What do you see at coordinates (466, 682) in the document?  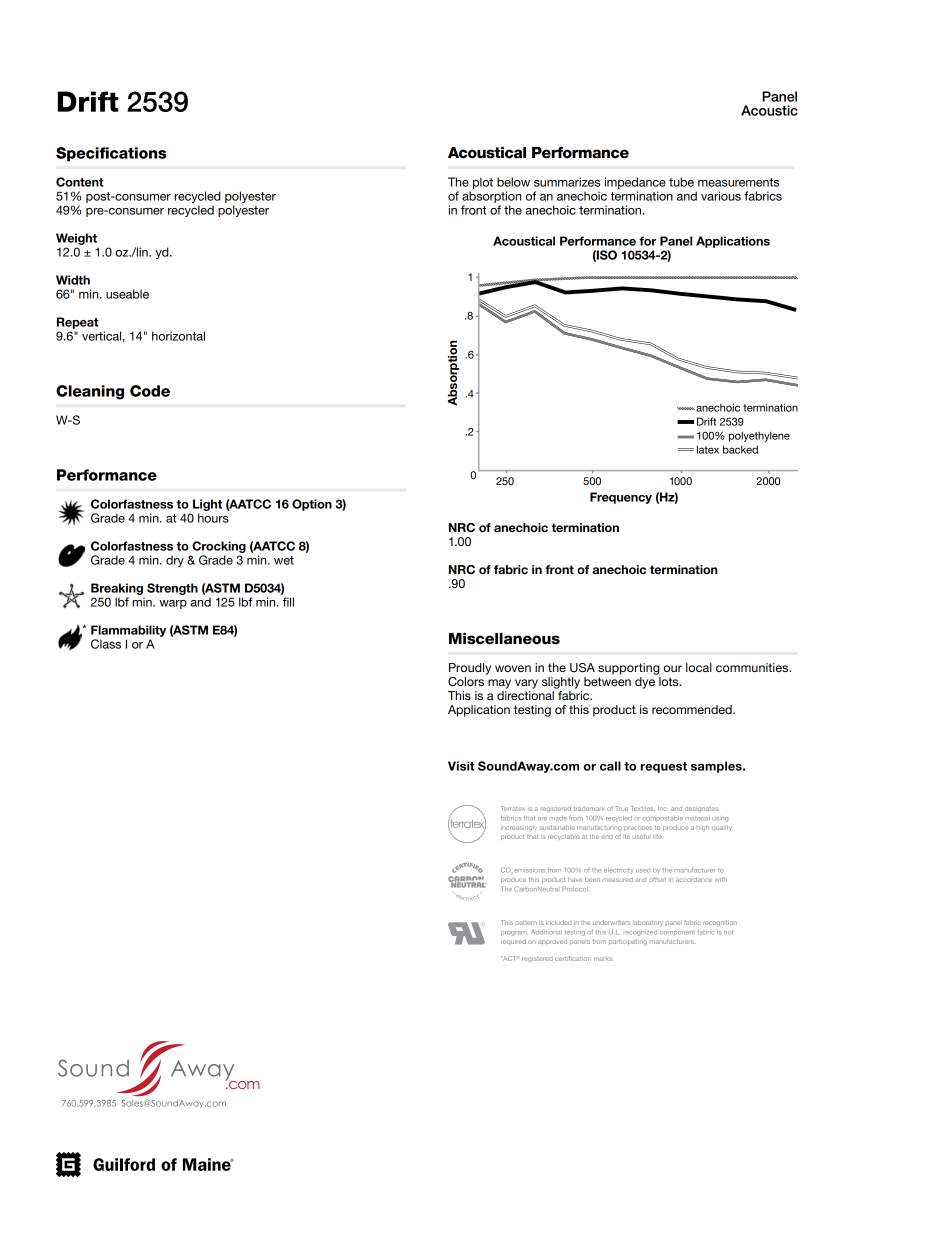 I see `Colors` at bounding box center [466, 682].
